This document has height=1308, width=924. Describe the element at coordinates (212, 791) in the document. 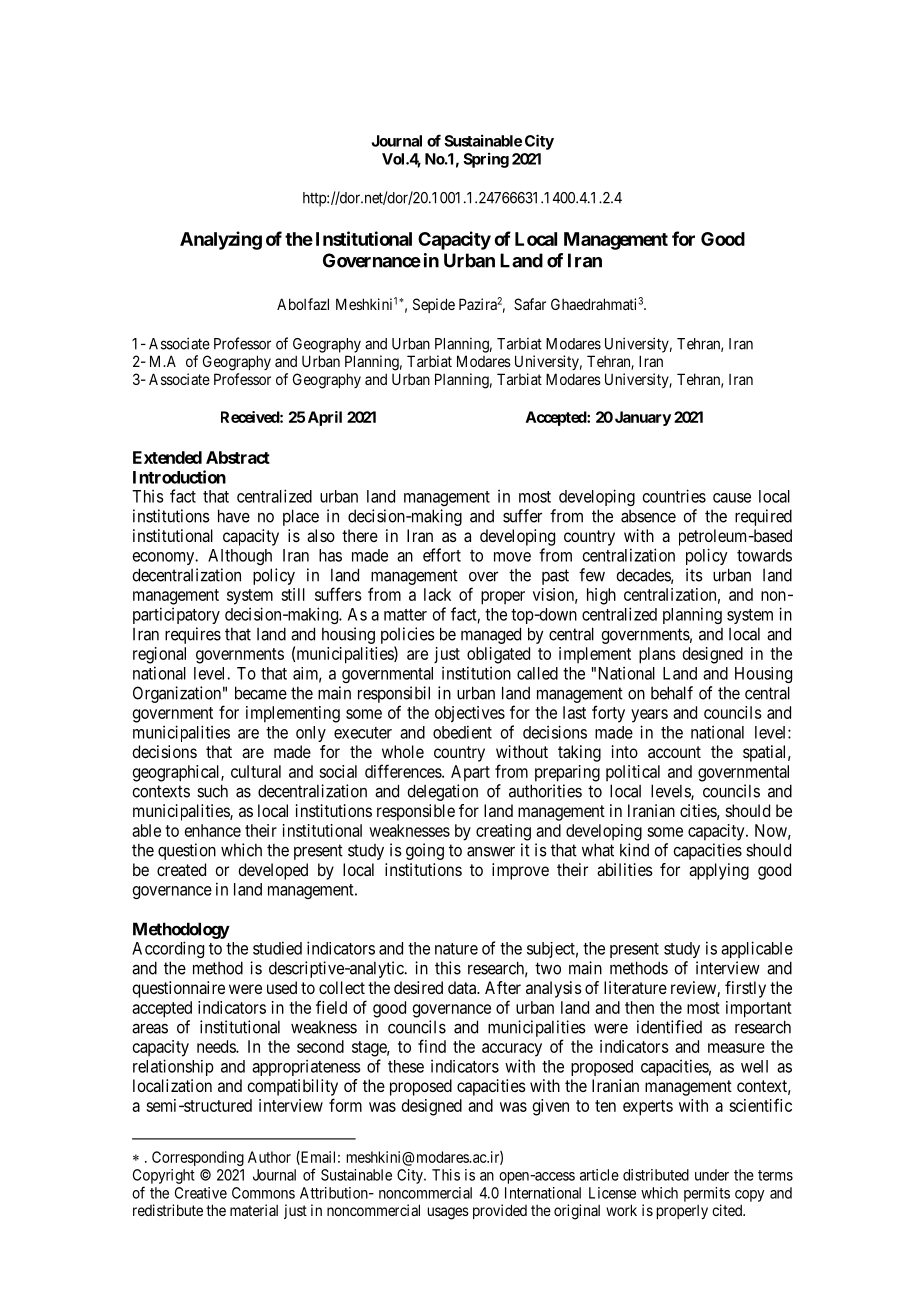

I see `such` at that location.
